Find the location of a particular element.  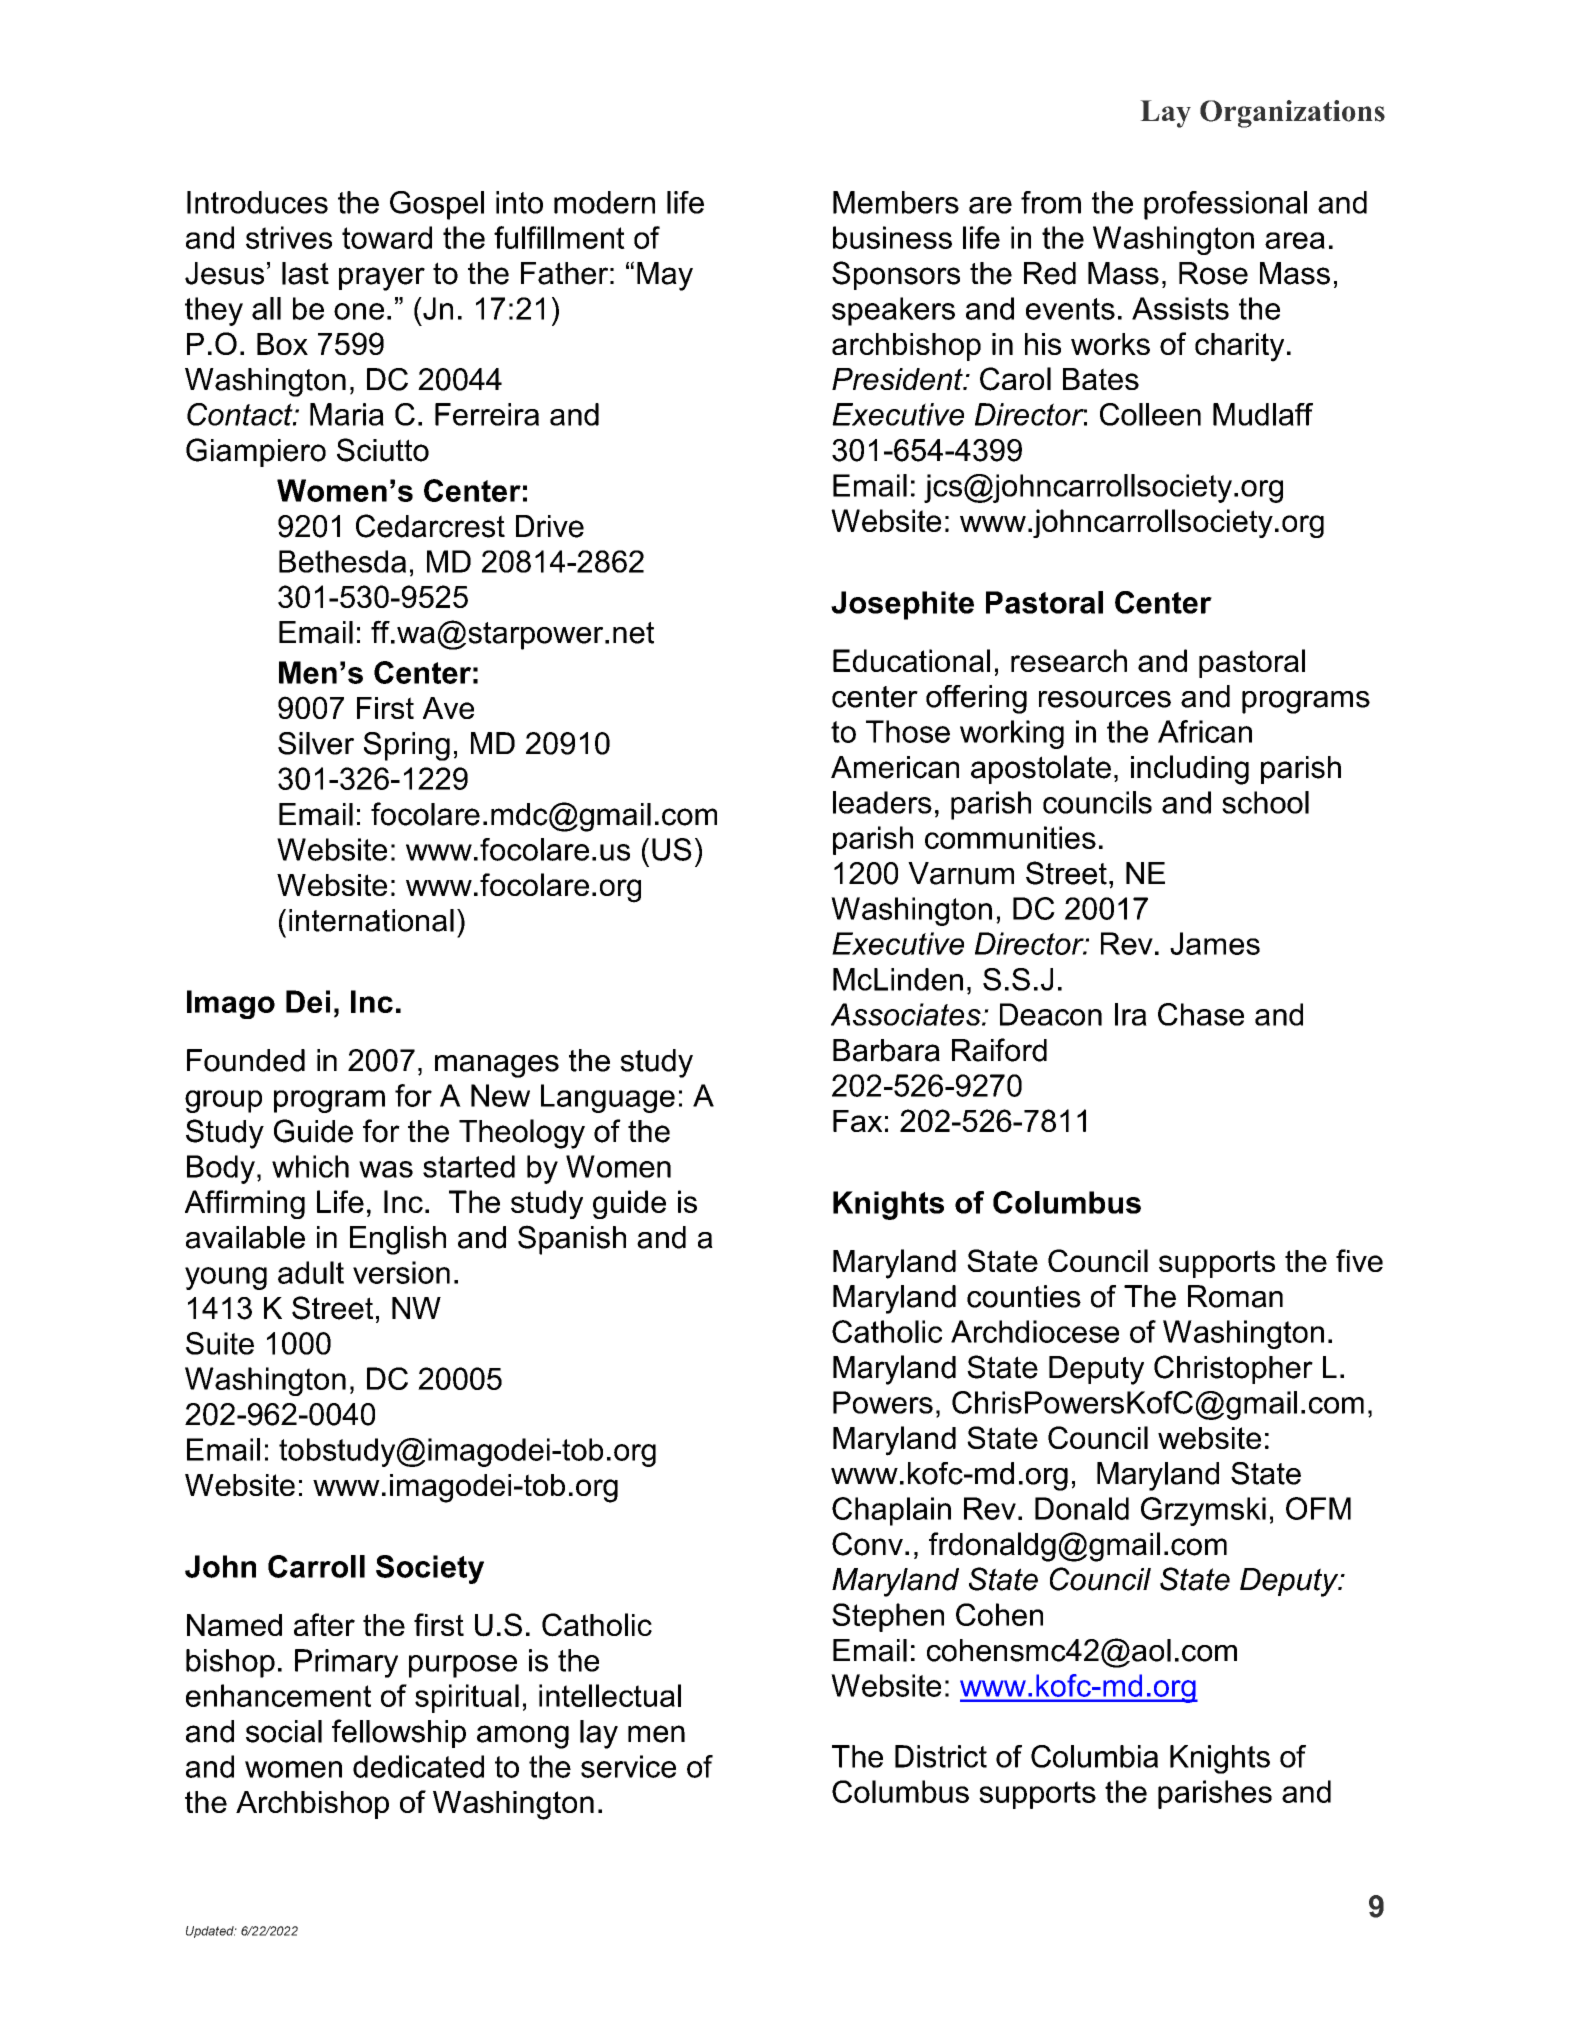

professional is located at coordinates (1225, 205).
